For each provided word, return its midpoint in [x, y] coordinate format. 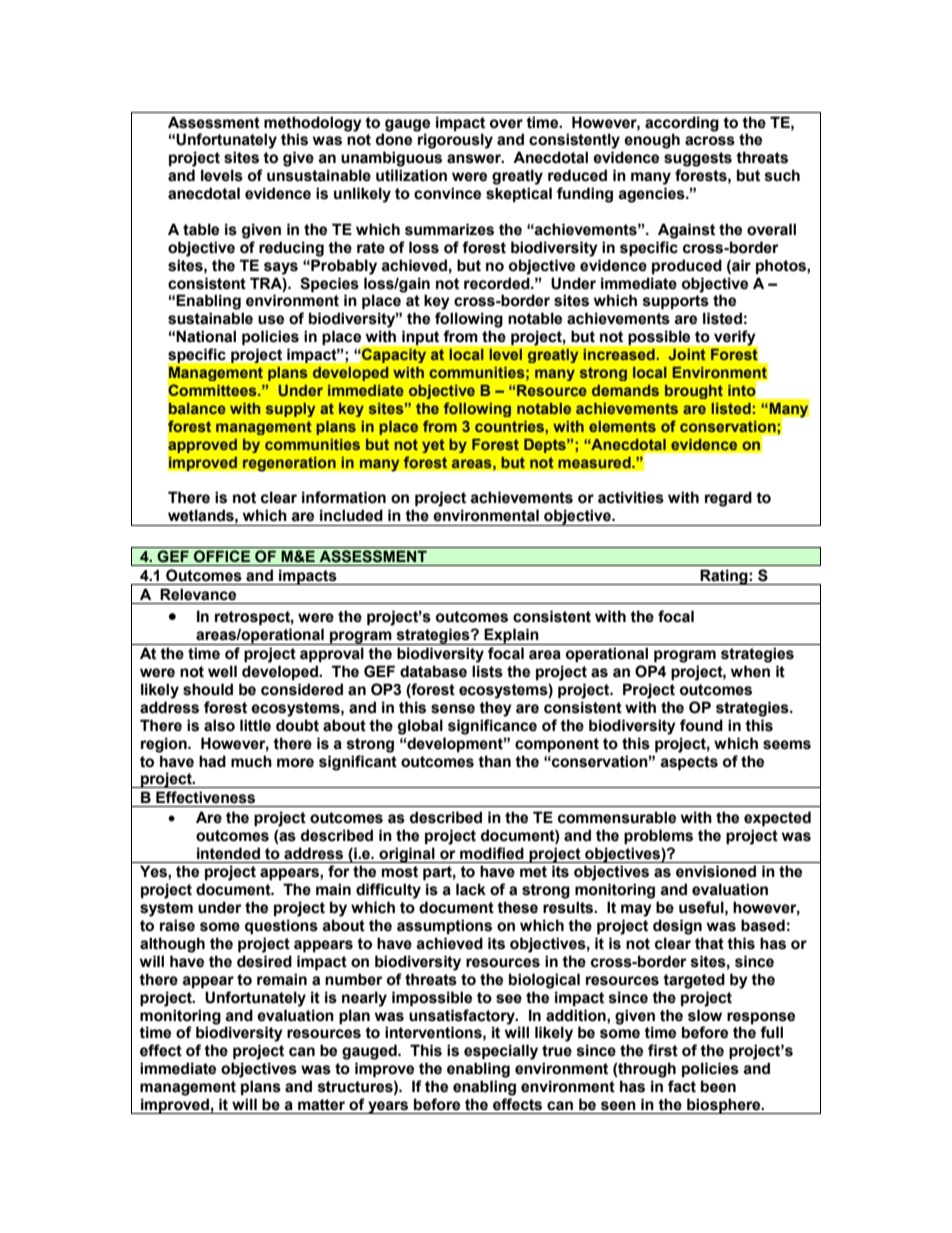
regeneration [289, 464]
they [495, 709]
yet [433, 446]
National [206, 336]
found [701, 725]
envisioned [716, 871]
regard [728, 499]
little [255, 725]
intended [228, 853]
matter [321, 1105]
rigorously [455, 141]
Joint [687, 354]
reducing [291, 249]
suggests [698, 159]
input [420, 338]
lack [471, 889]
